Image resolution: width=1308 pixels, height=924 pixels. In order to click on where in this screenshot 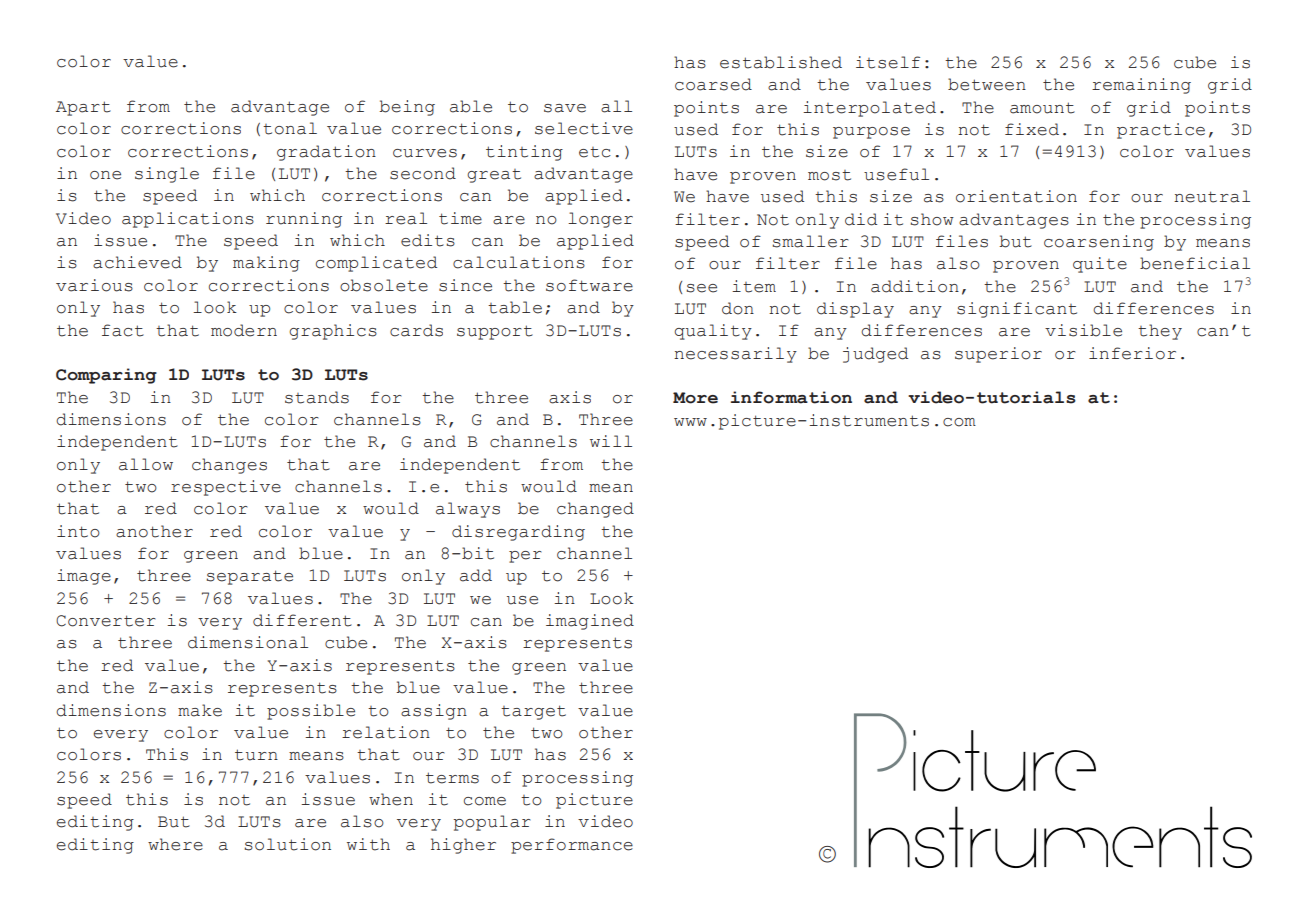, I will do `click(175, 844)`.
